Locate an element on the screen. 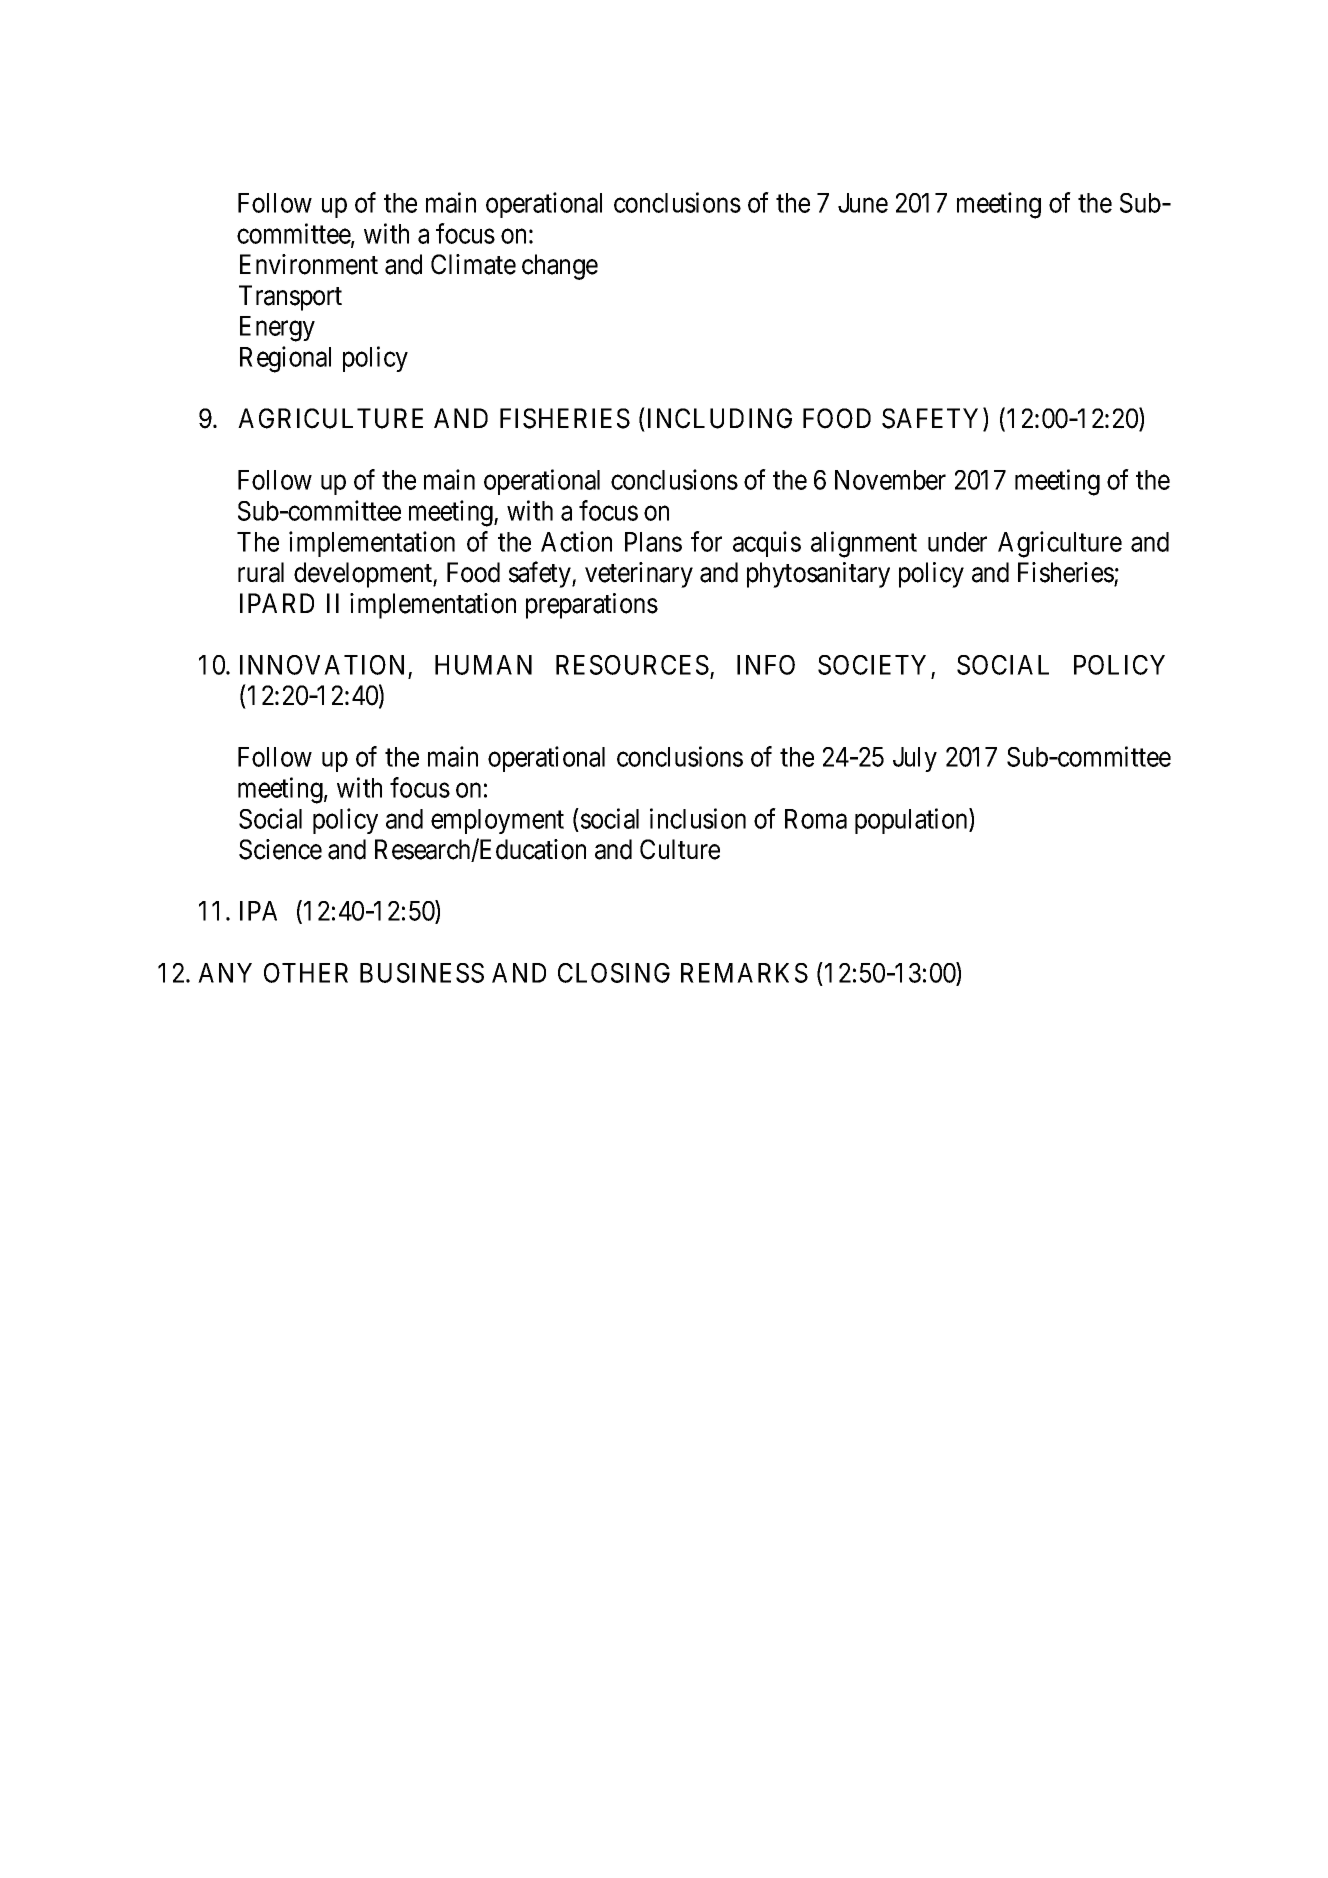 This screenshot has width=1328, height=1878. HUMAN is located at coordinates (483, 665).
